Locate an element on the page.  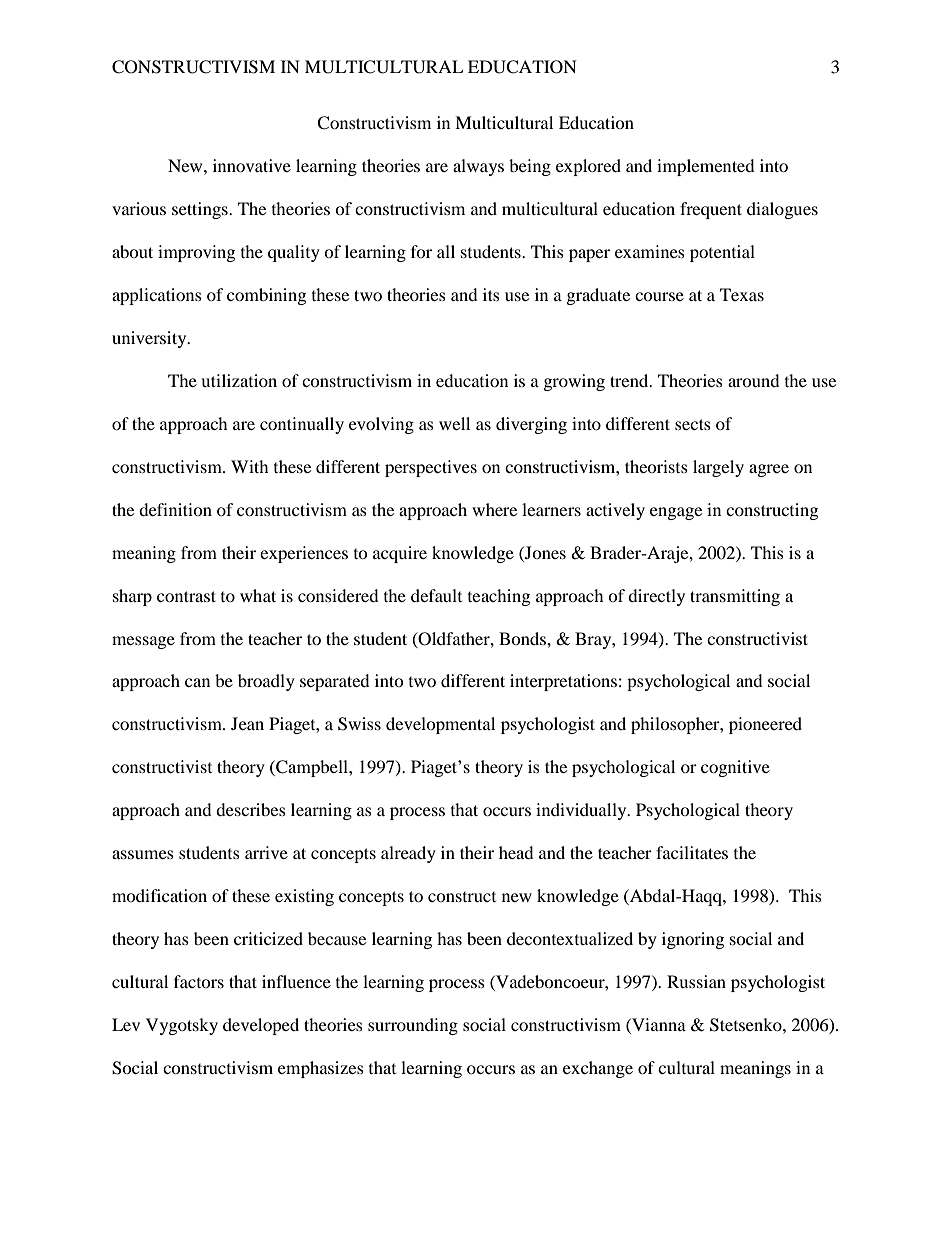
default is located at coordinates (436, 595).
